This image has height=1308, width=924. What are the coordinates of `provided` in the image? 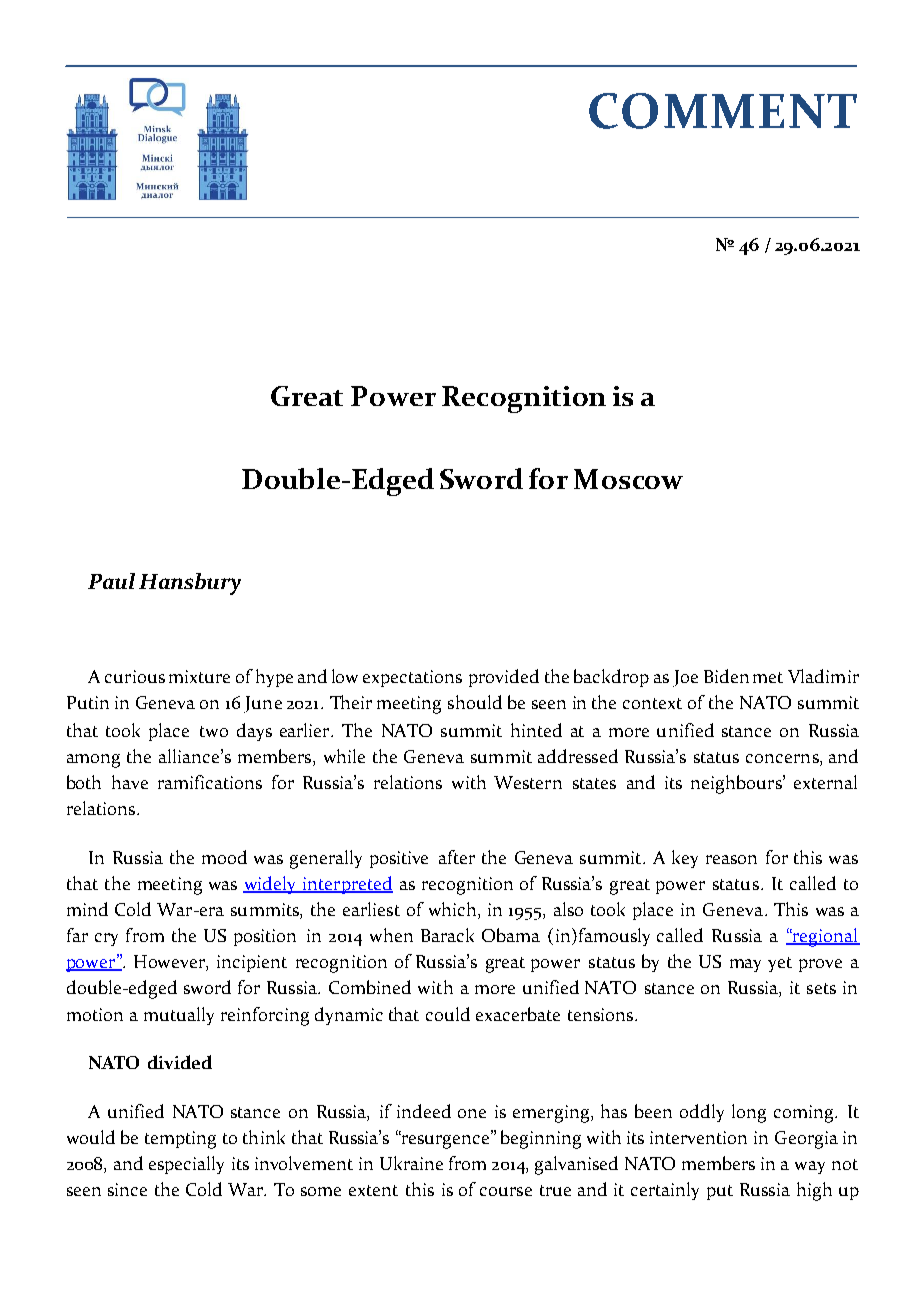 It's located at (504, 678).
